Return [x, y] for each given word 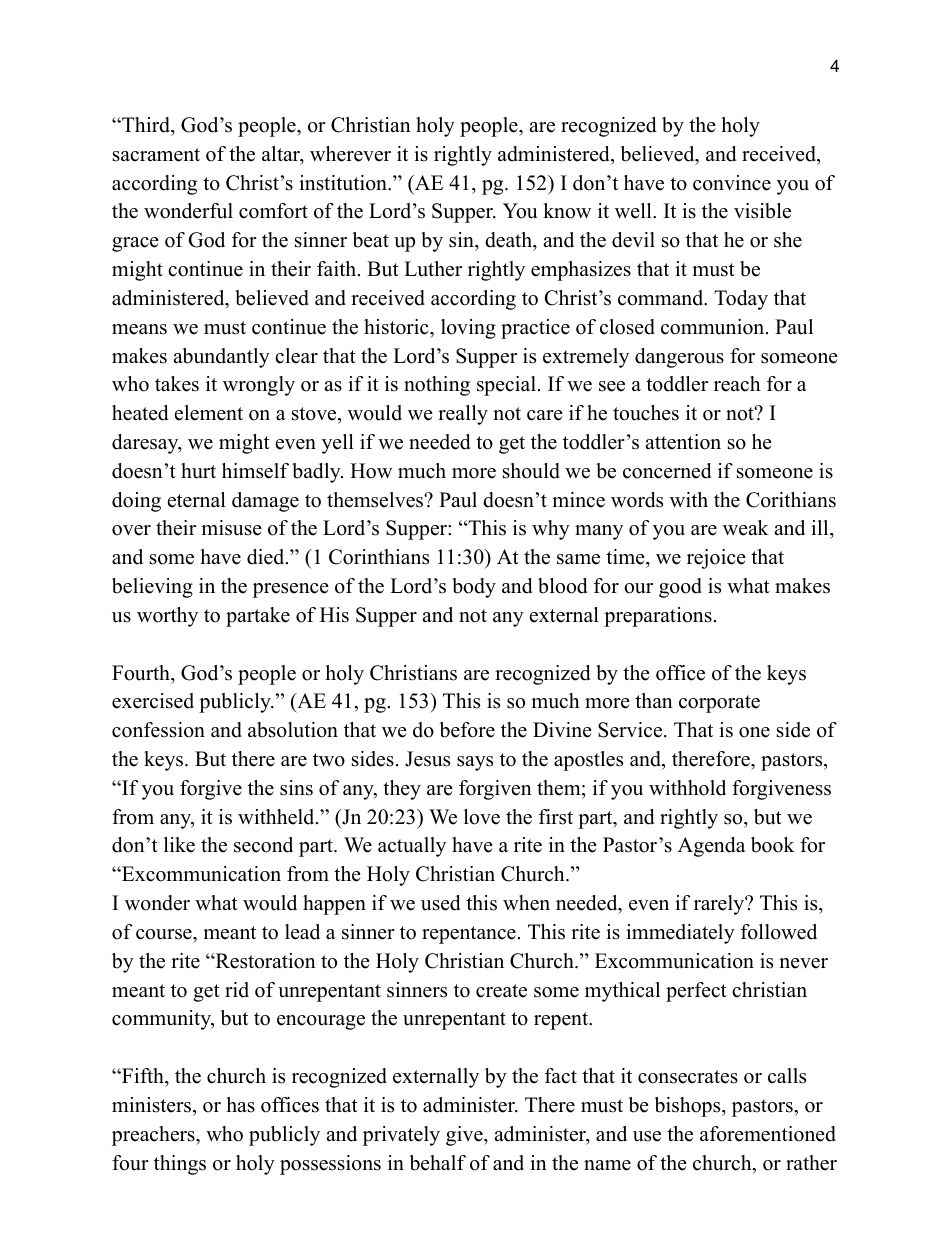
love [482, 817]
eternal [197, 500]
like [179, 845]
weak [746, 528]
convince [732, 183]
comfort [273, 211]
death [509, 240]
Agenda [712, 847]
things [180, 1165]
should [531, 471]
